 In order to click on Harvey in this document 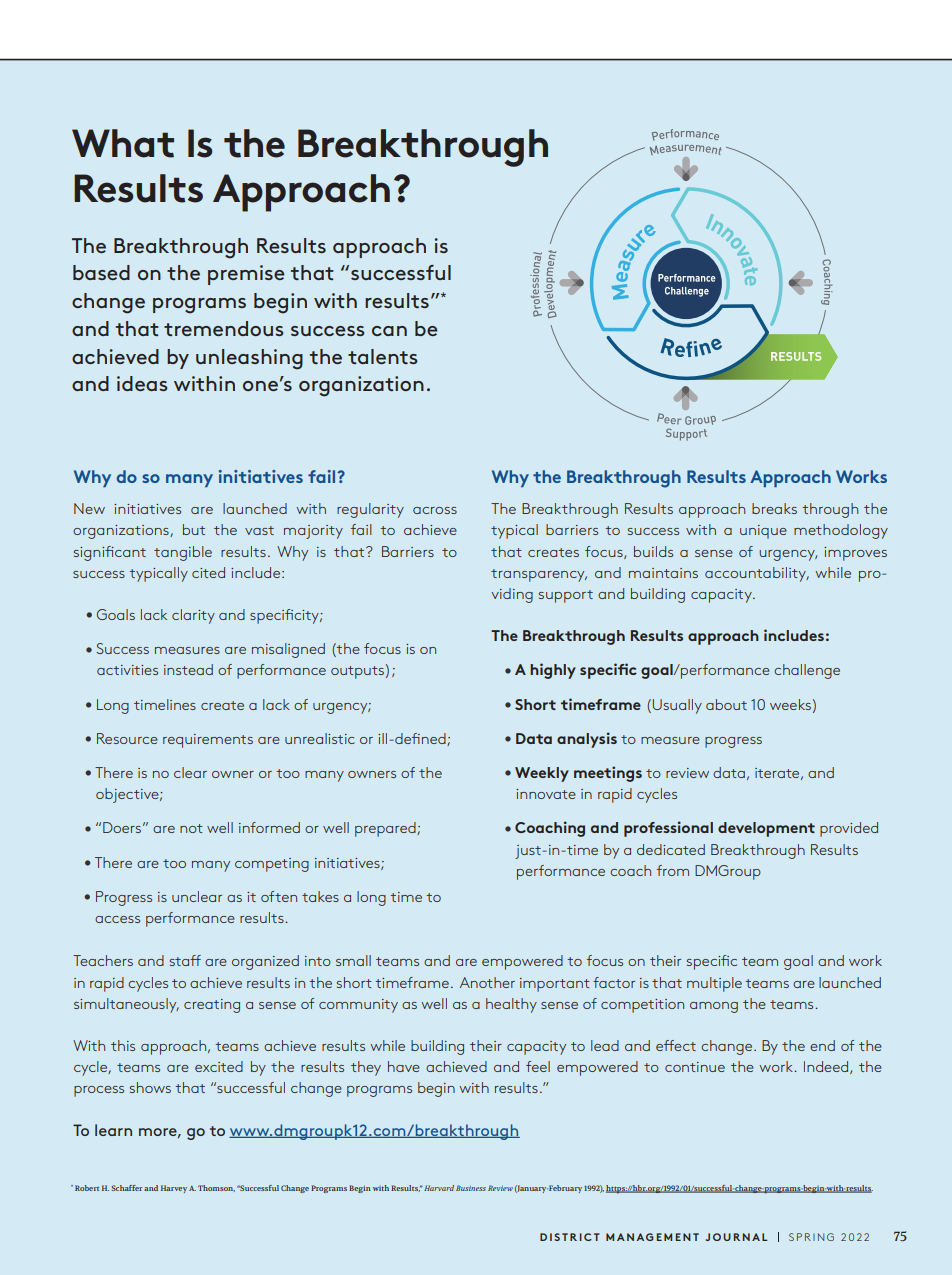, I will do `click(174, 1189)`.
